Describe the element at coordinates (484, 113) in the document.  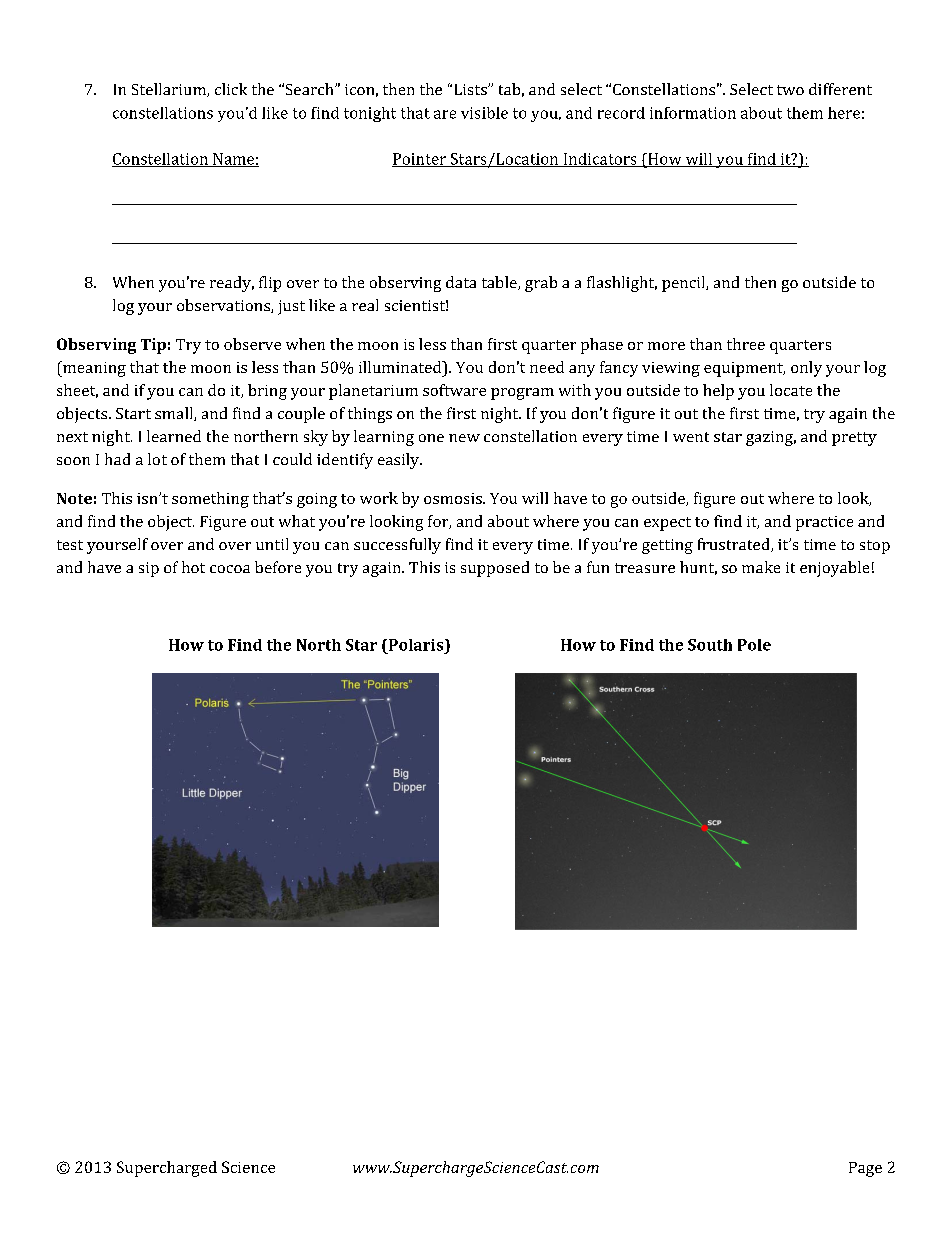
I see `visible` at that location.
